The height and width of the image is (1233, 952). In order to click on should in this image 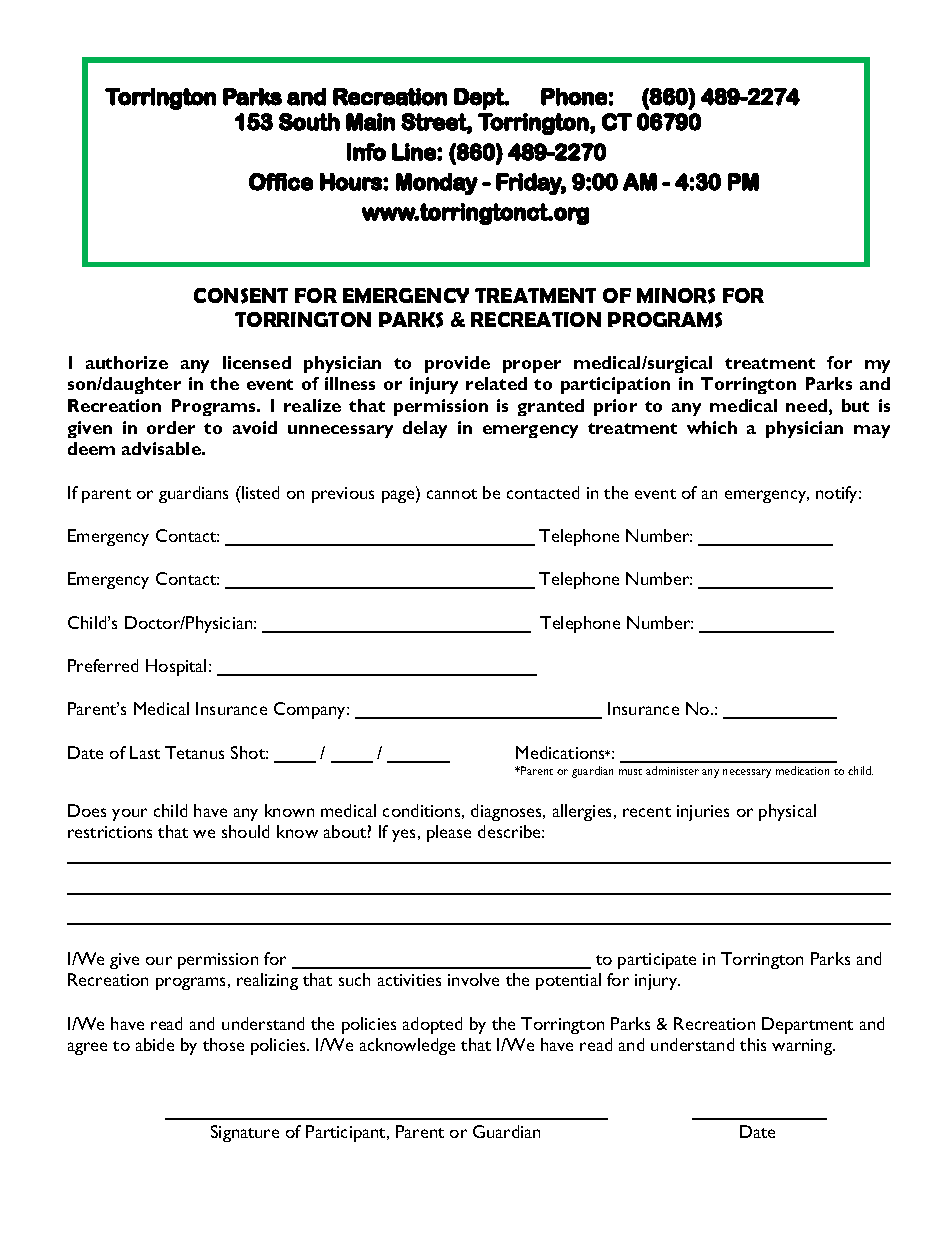, I will do `click(245, 831)`.
